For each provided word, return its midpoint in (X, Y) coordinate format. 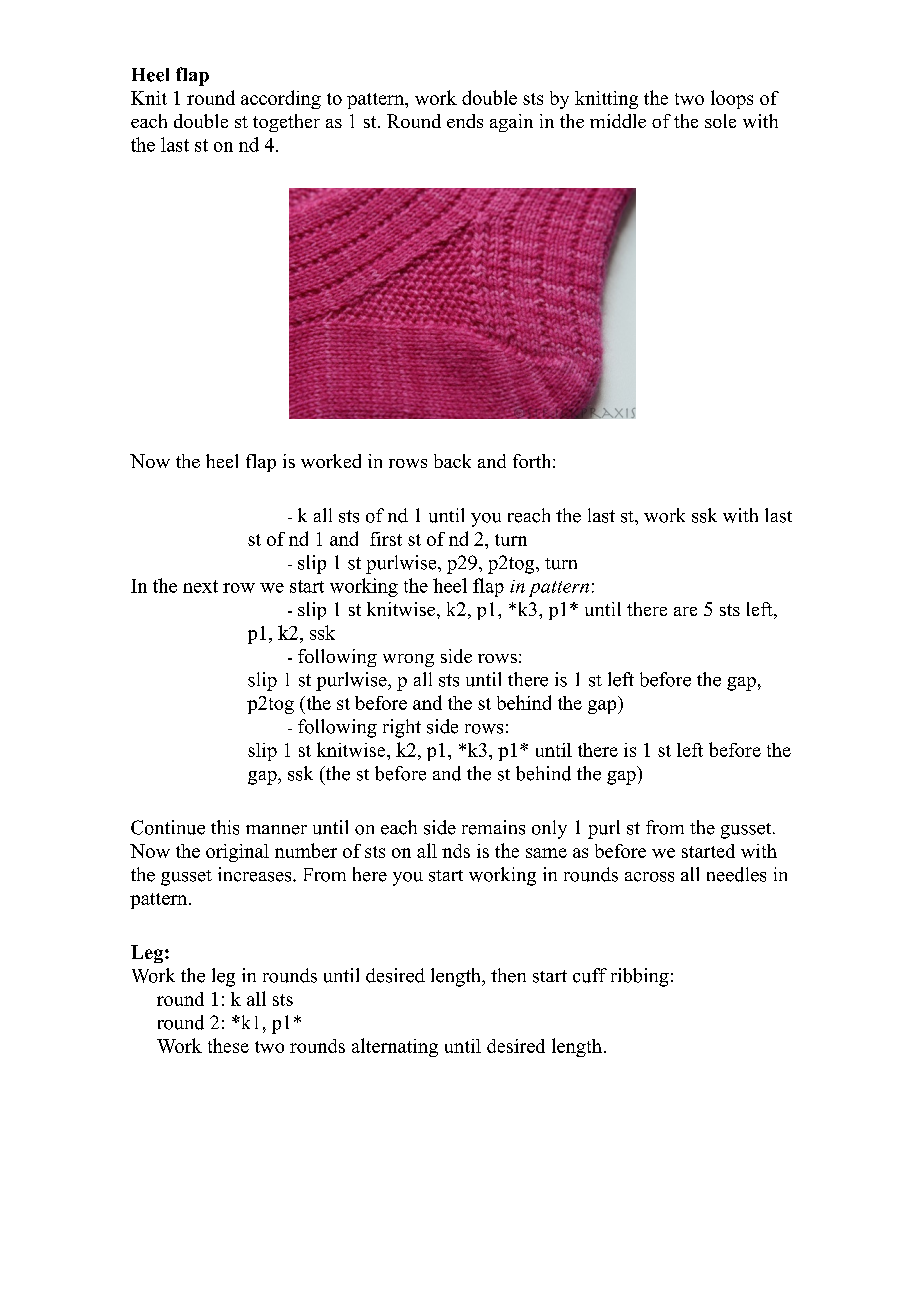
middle (618, 121)
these (228, 1045)
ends (465, 121)
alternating (395, 1047)
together (286, 123)
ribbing (640, 977)
